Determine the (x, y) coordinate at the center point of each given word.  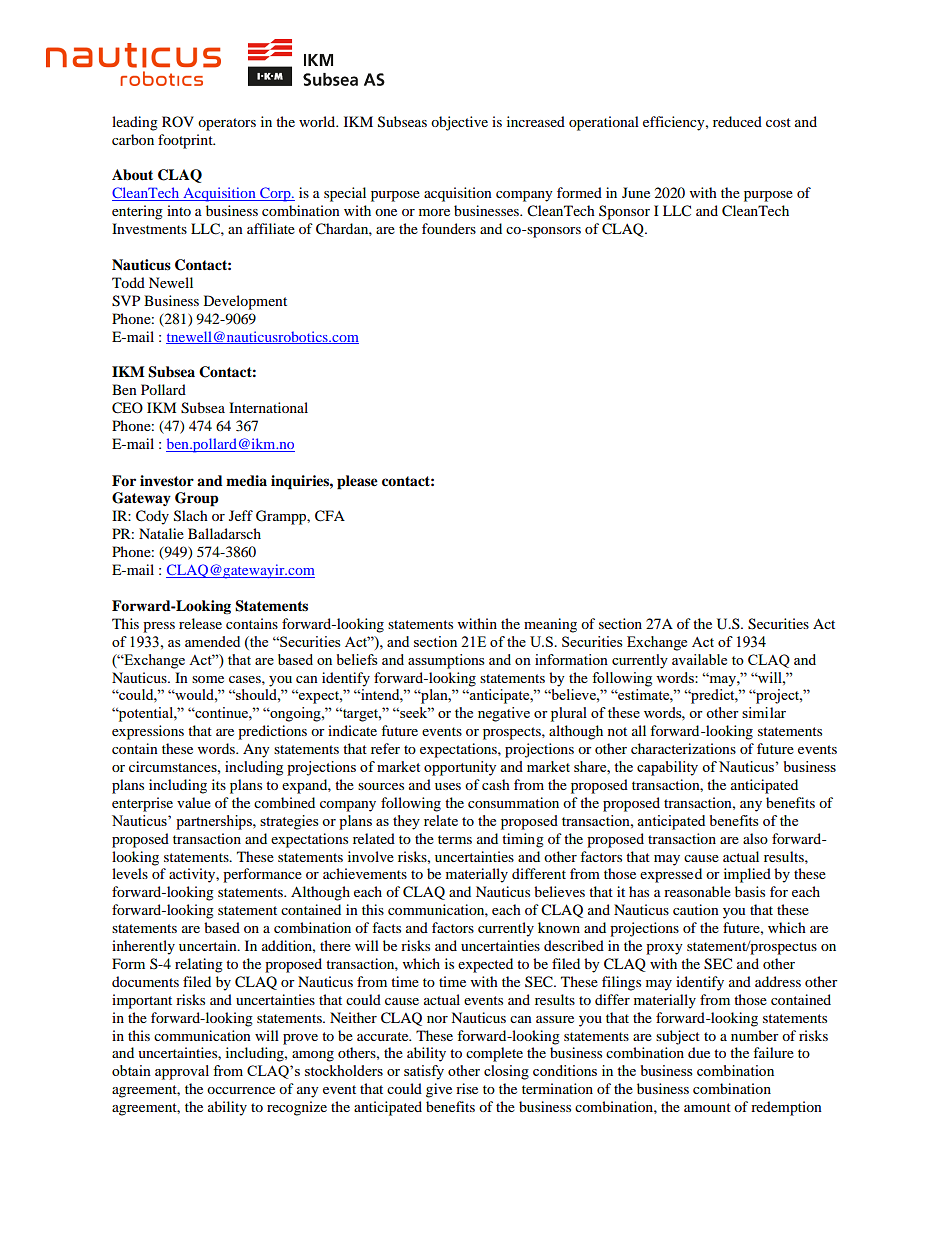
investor (167, 481)
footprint (186, 141)
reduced (737, 121)
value (194, 802)
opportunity (460, 768)
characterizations (683, 748)
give (439, 1090)
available (699, 659)
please (357, 482)
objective (459, 123)
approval (182, 1072)
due (699, 1052)
